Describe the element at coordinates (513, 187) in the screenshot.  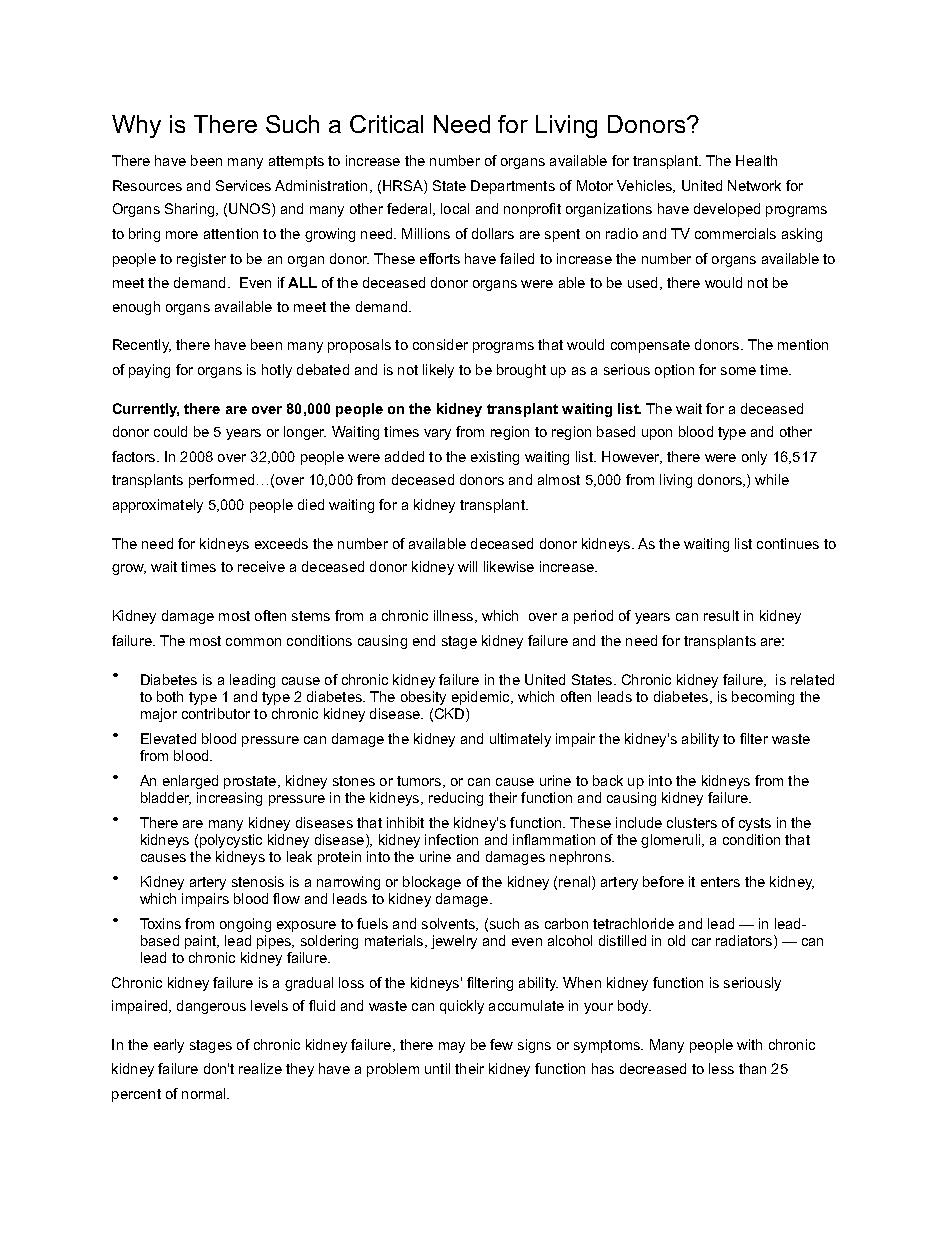
I see `Departments` at that location.
